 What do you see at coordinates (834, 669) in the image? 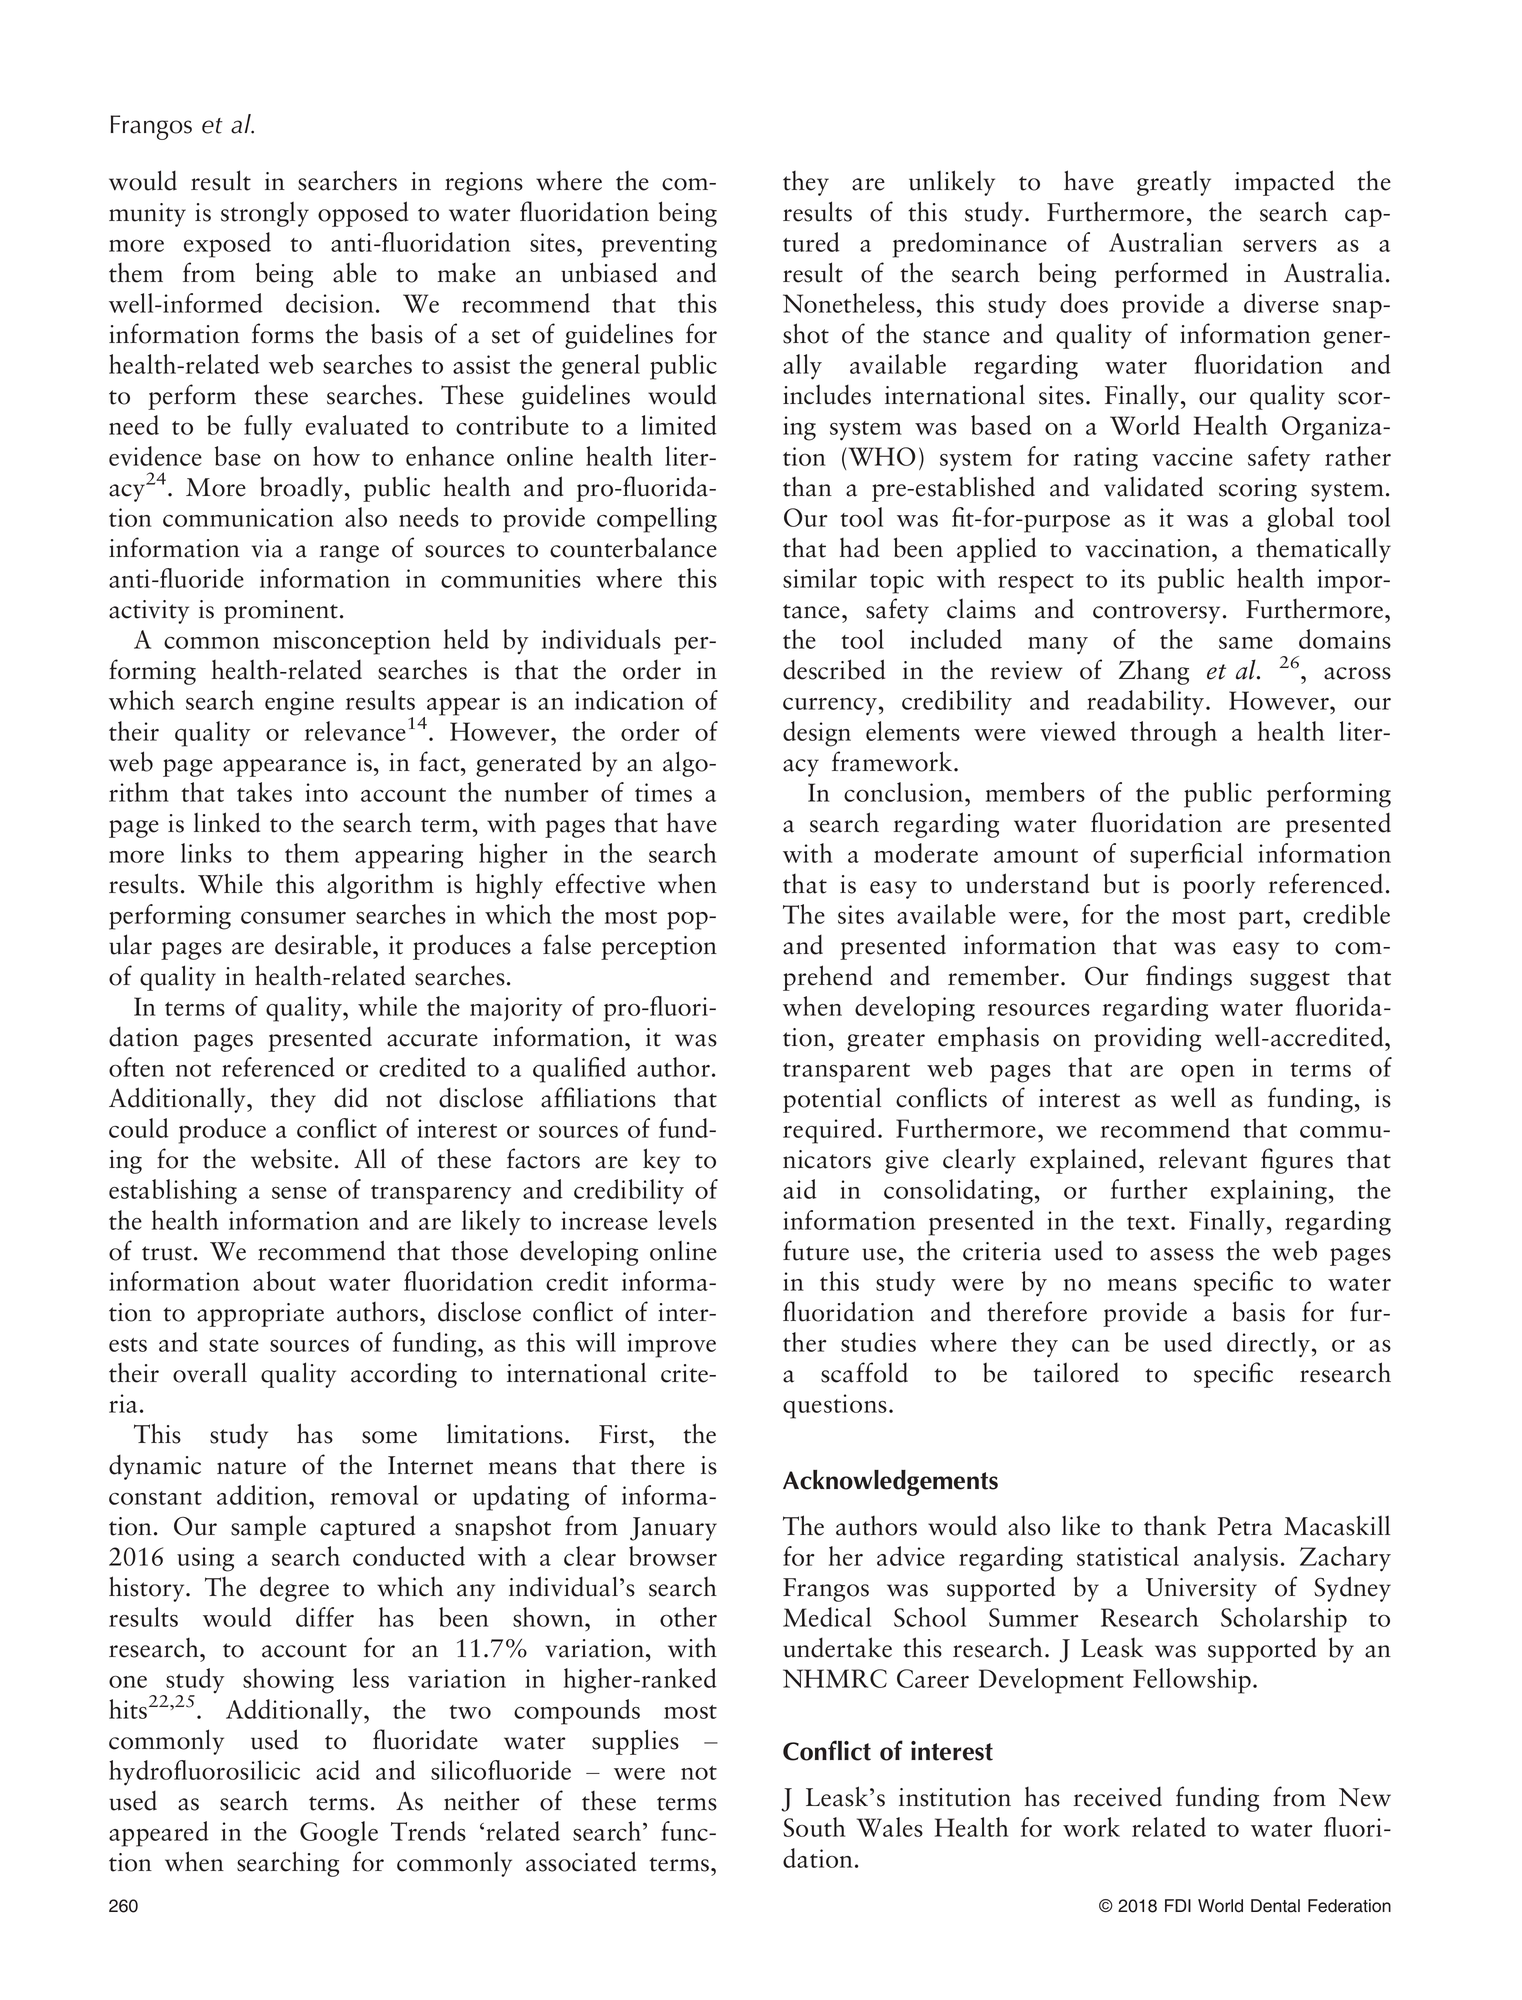
I see `described` at bounding box center [834, 669].
